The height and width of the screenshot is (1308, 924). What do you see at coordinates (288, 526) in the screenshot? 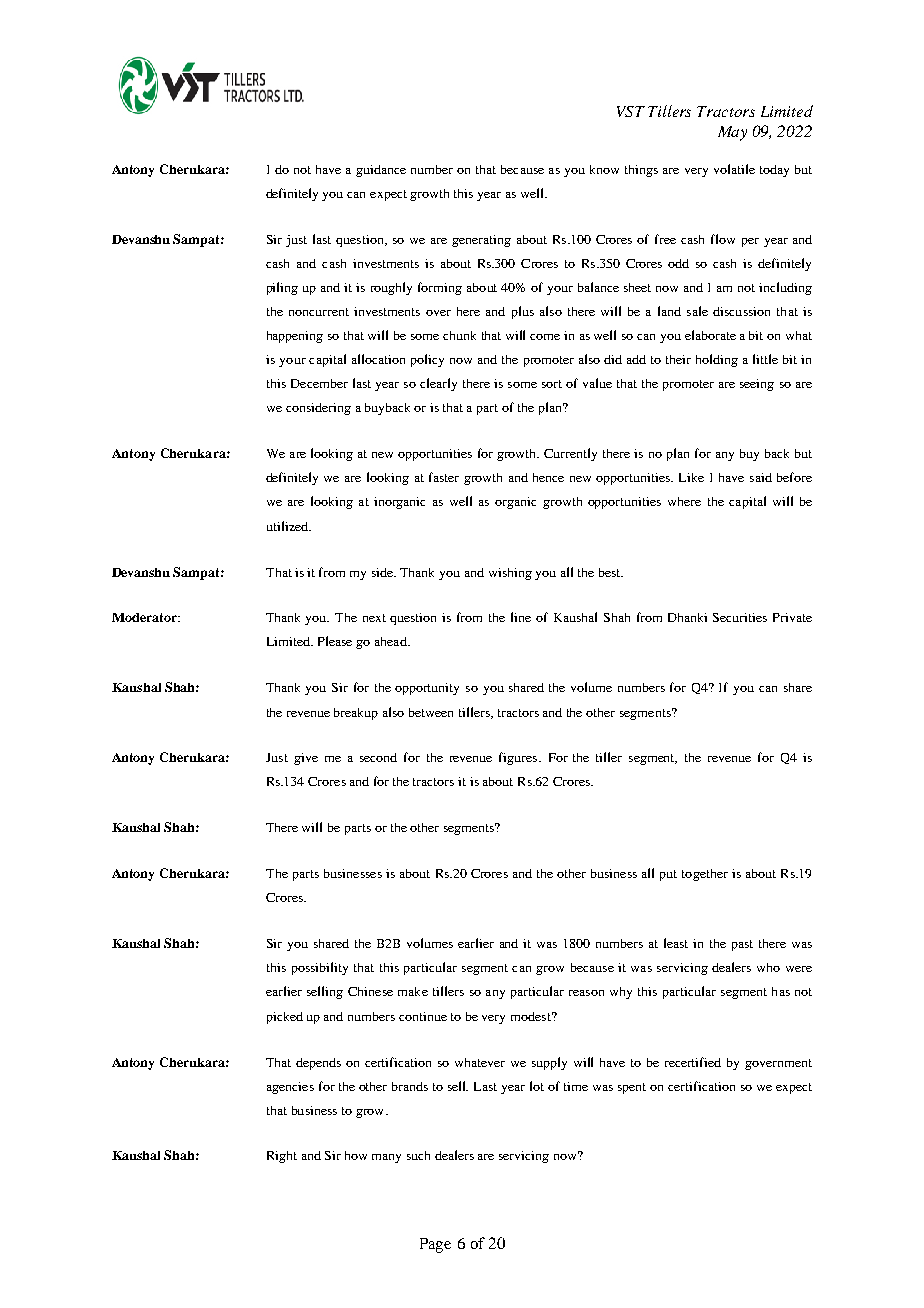
I see `utilized` at bounding box center [288, 526].
